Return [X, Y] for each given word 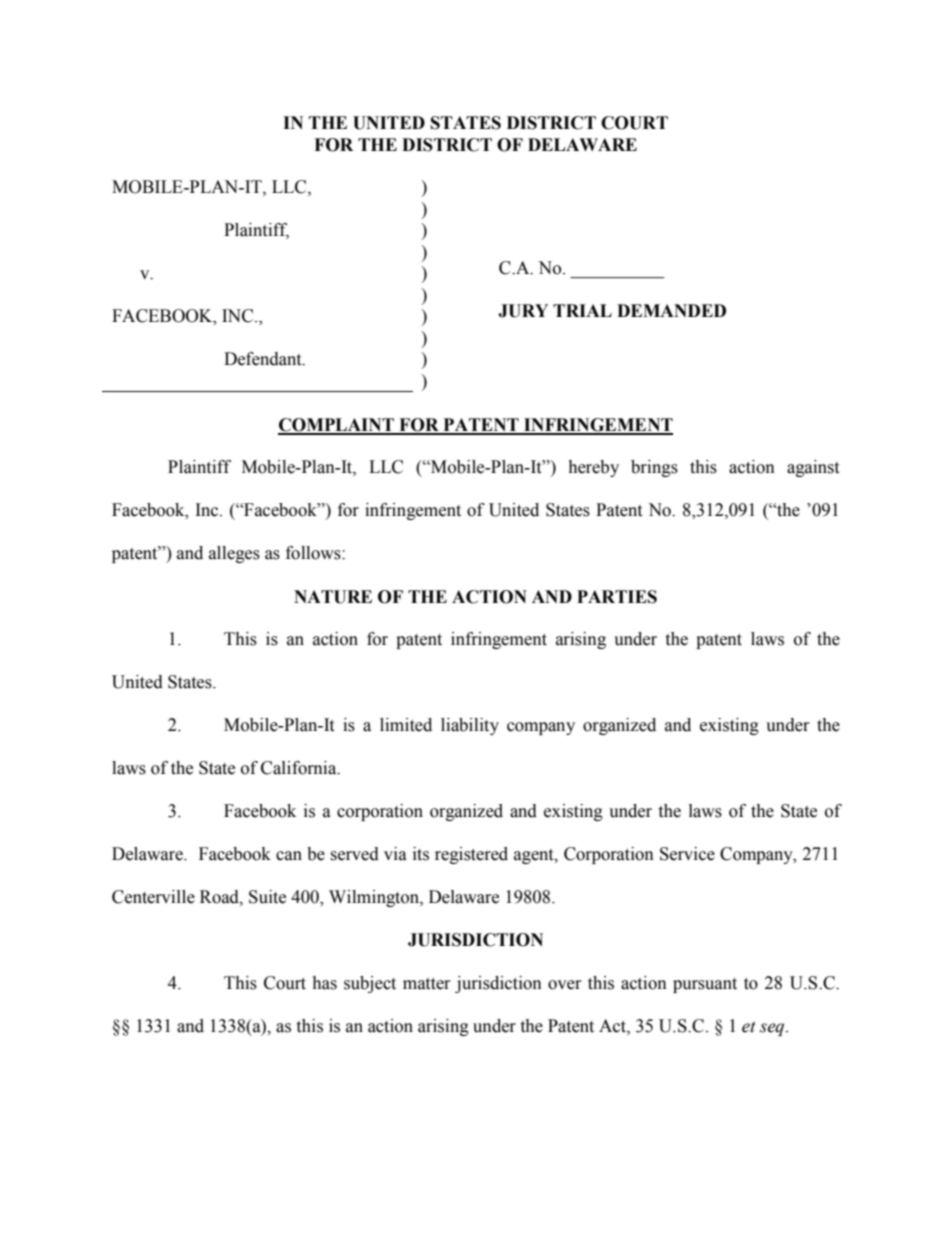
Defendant [264, 359]
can [289, 856]
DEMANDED [671, 310]
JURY [523, 311]
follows [314, 553]
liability [470, 726]
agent [535, 856]
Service [687, 854]
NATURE [333, 597]
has [324, 983]
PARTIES [617, 597]
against [813, 468]
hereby [593, 468]
